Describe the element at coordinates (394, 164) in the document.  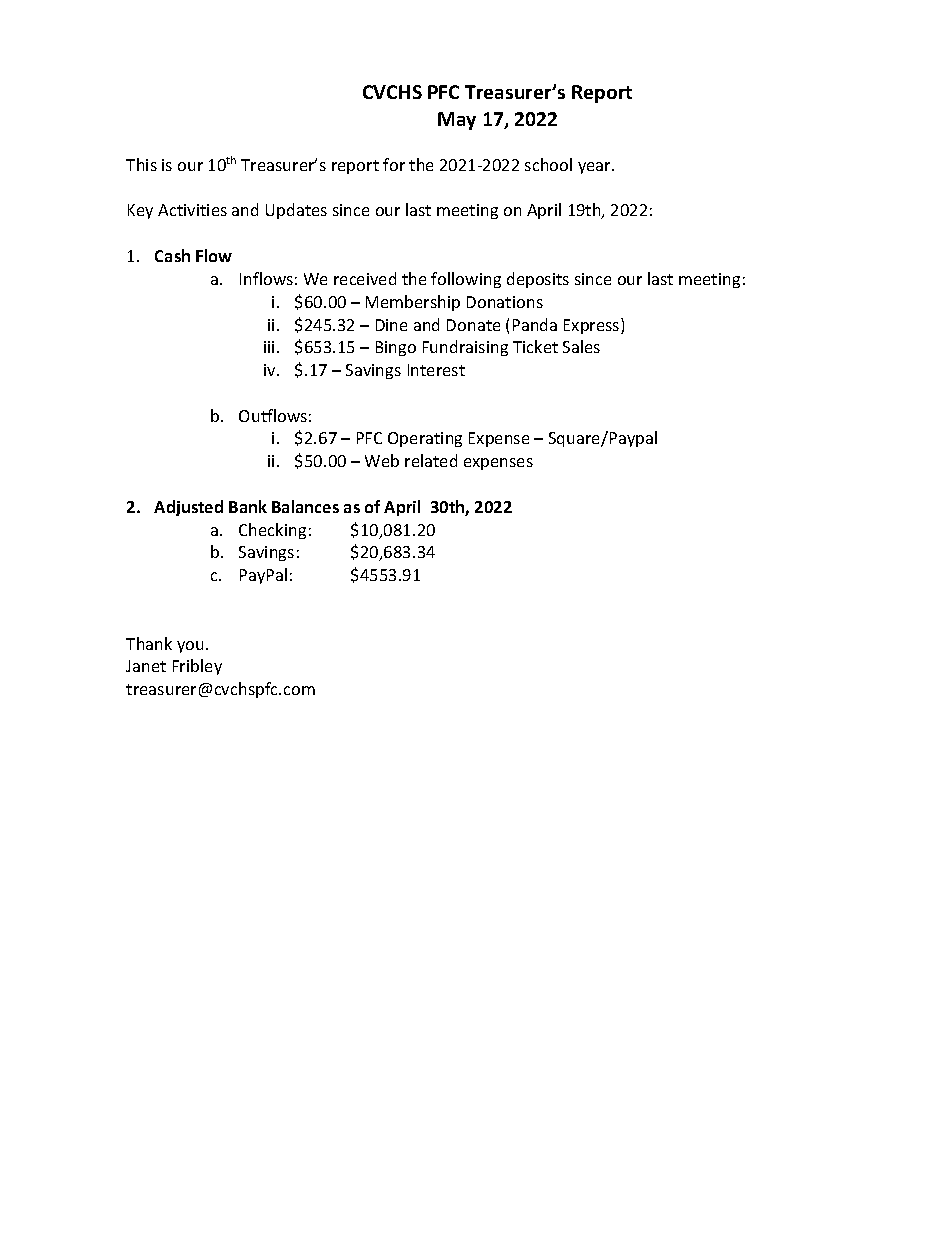
I see `for` at that location.
